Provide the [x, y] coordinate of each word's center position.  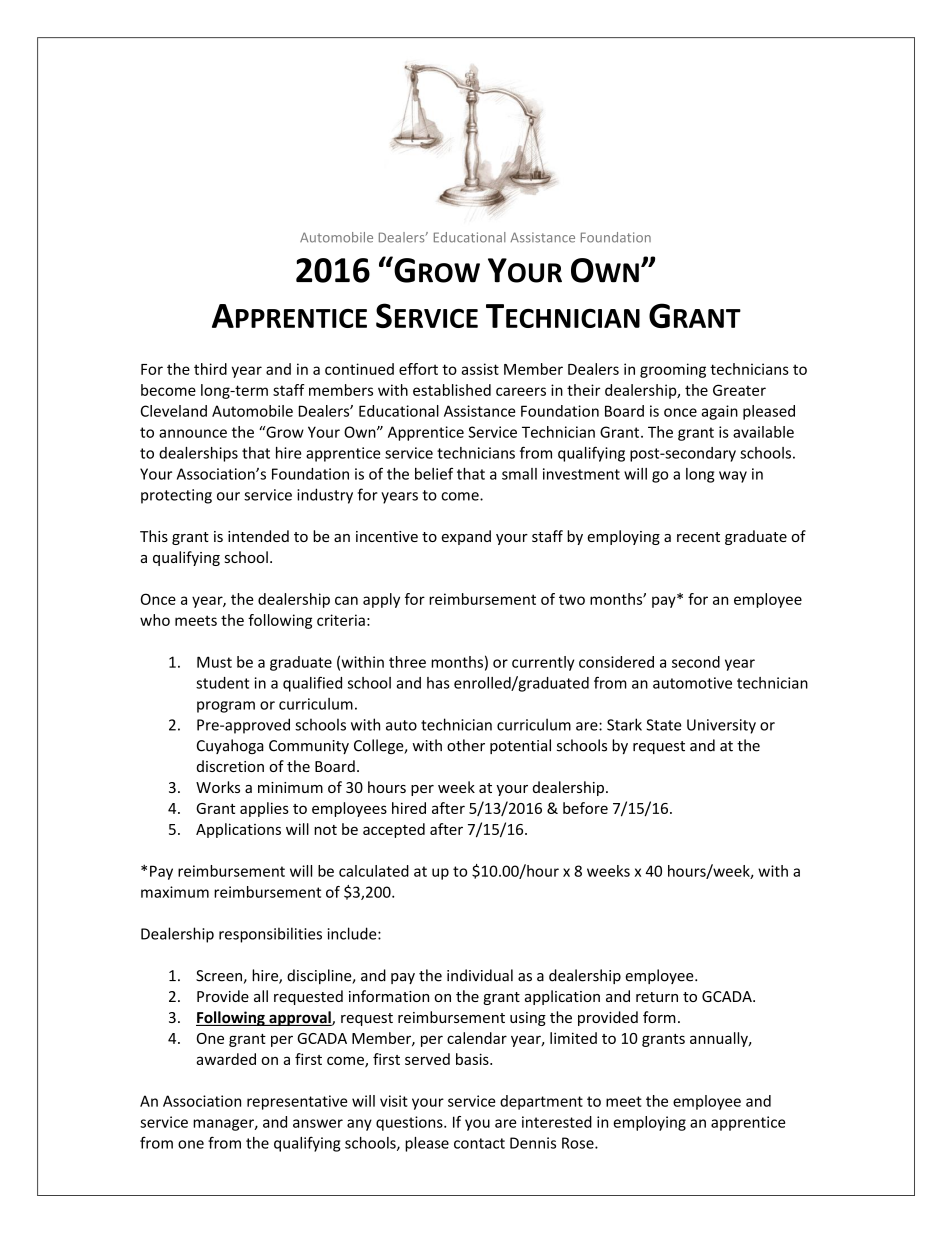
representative [297, 1102]
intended [258, 536]
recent [698, 537]
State [664, 725]
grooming [673, 370]
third [210, 369]
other [466, 745]
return [657, 997]
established [452, 390]
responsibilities [270, 935]
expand [466, 537]
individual [480, 975]
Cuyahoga [230, 746]
